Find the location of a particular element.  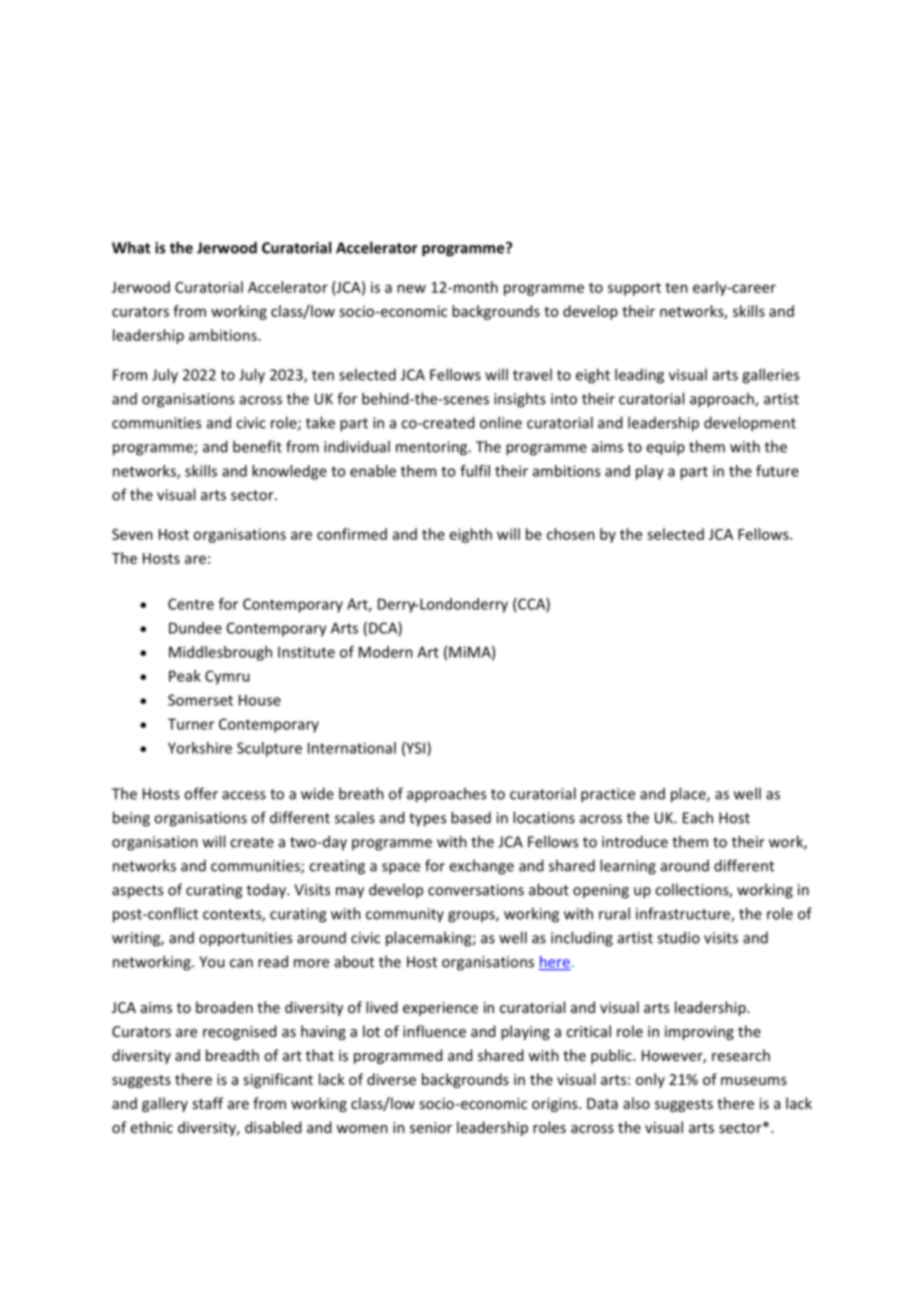

fulfil is located at coordinates (475, 471).
